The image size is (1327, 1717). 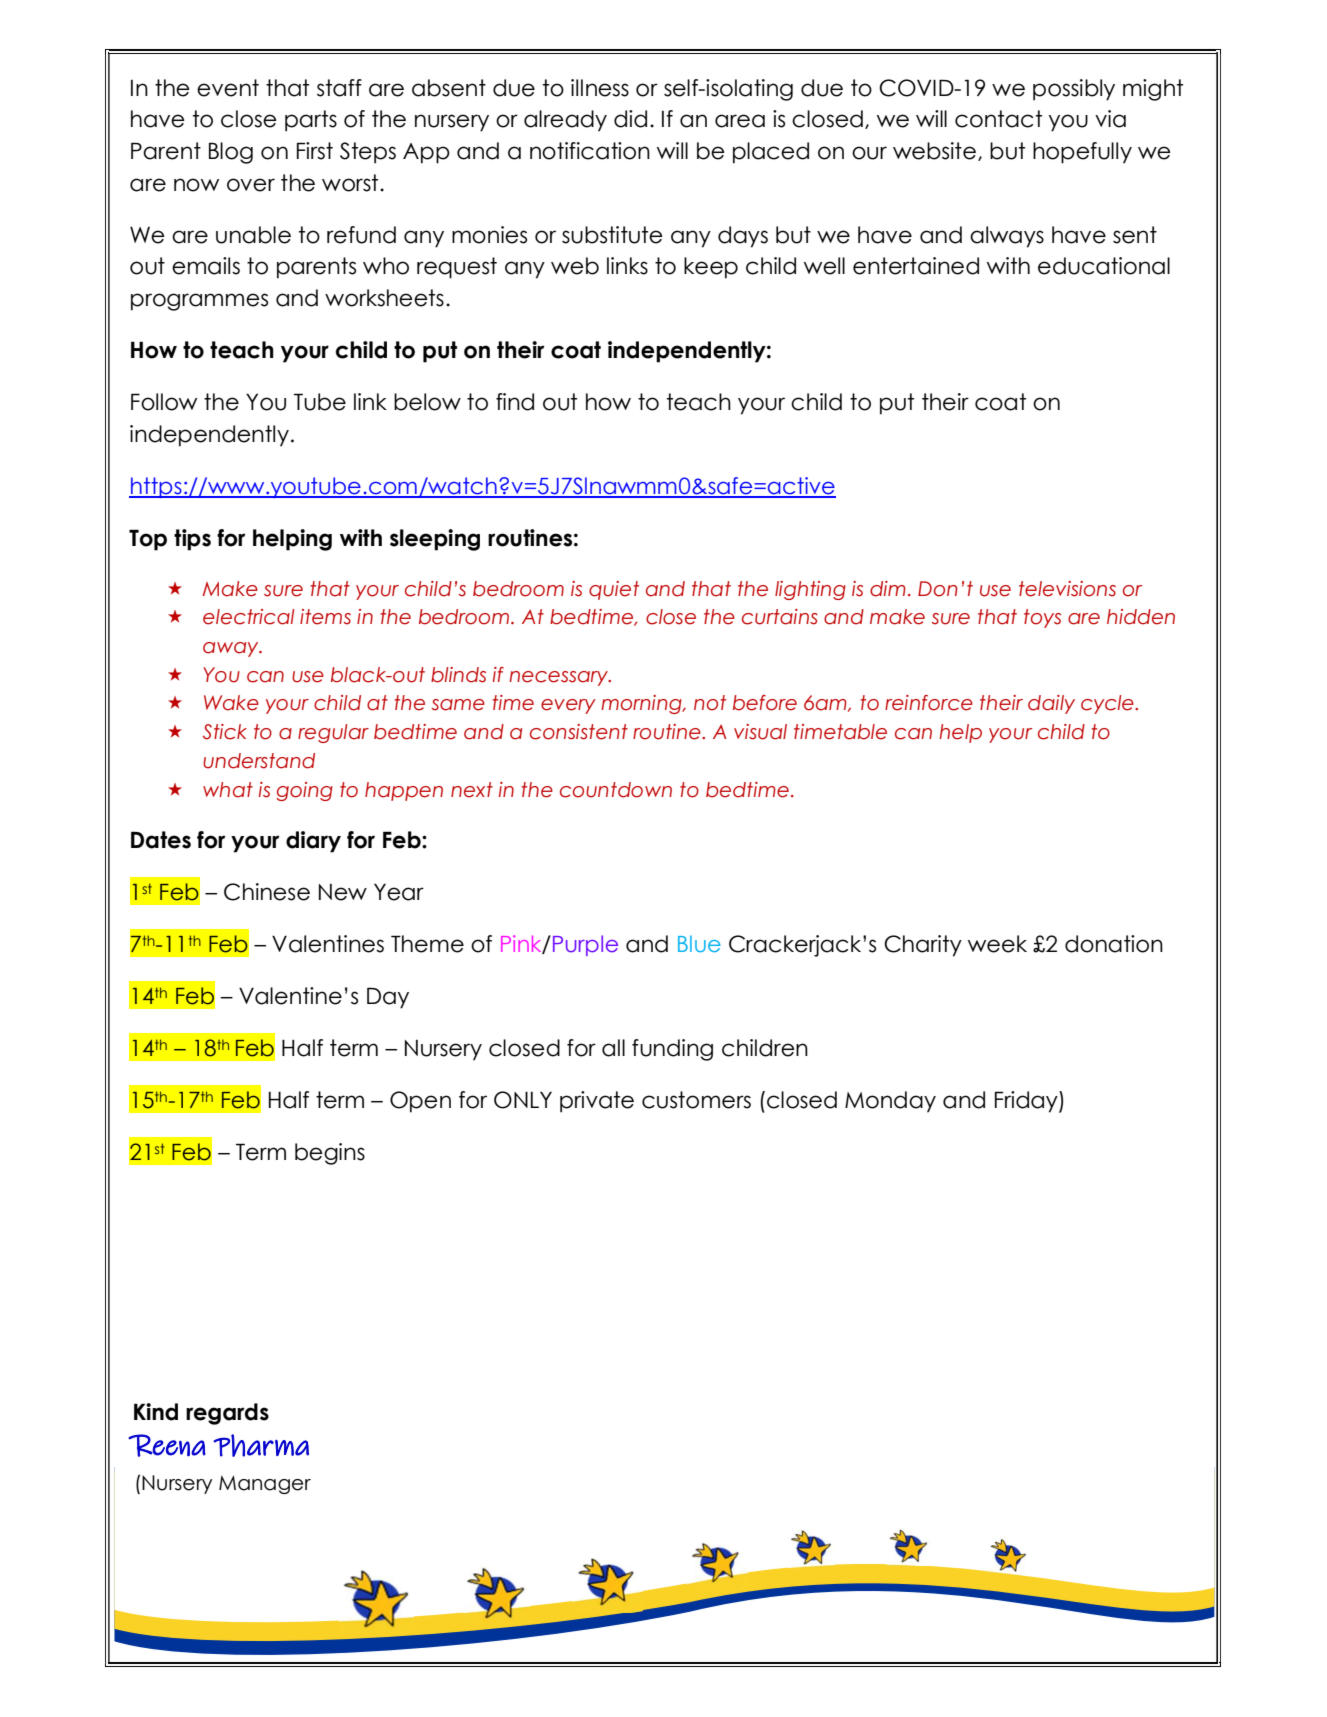 I want to click on contact, so click(x=998, y=119).
